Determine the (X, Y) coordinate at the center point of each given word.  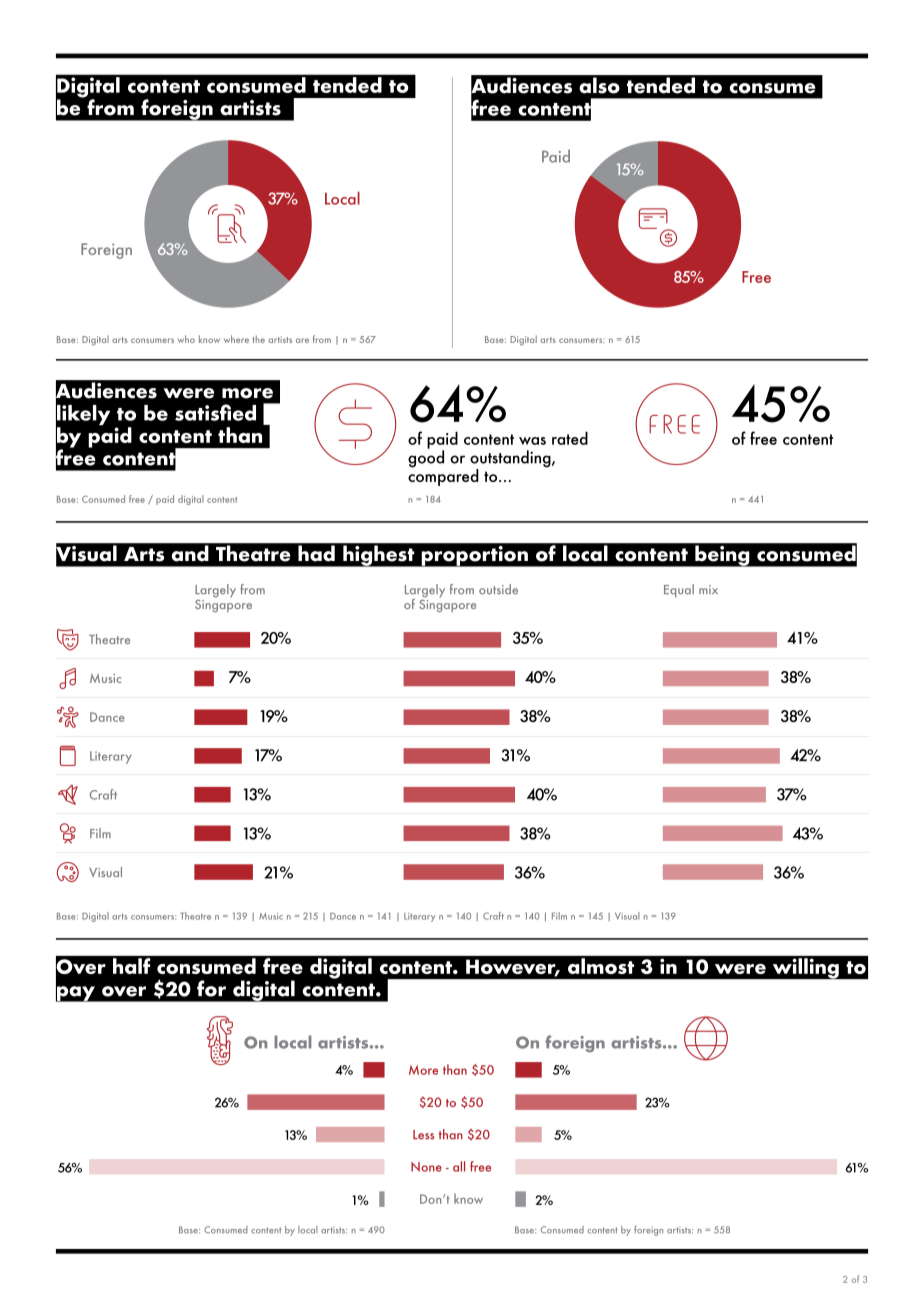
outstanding (511, 460)
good (426, 458)
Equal (679, 591)
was (532, 441)
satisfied (215, 412)
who (186, 339)
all (459, 1166)
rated (570, 438)
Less (423, 1135)
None (426, 1167)
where (236, 339)
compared (443, 476)
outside (498, 589)
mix (708, 589)
